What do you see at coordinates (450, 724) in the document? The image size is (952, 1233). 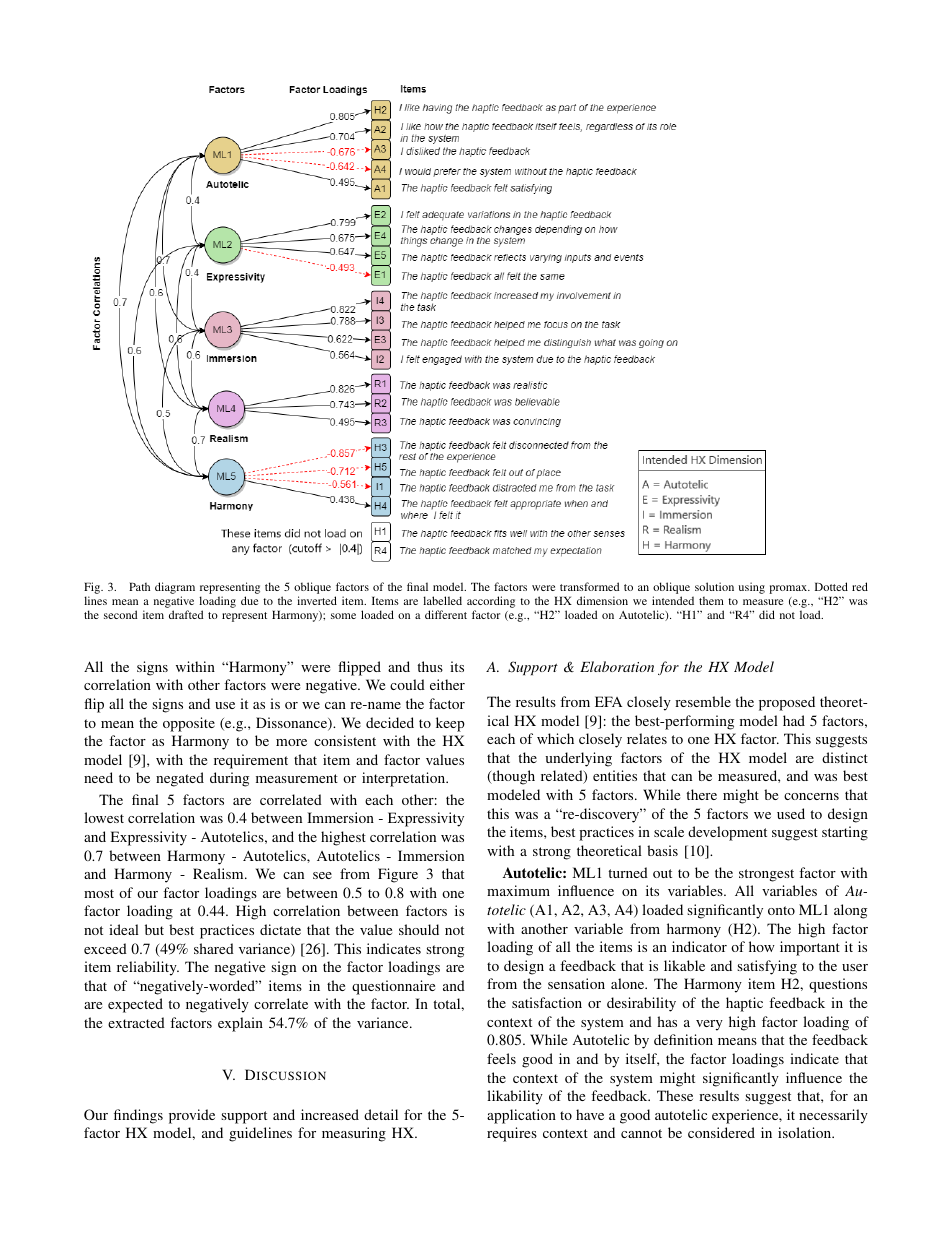 I see `keep` at bounding box center [450, 724].
